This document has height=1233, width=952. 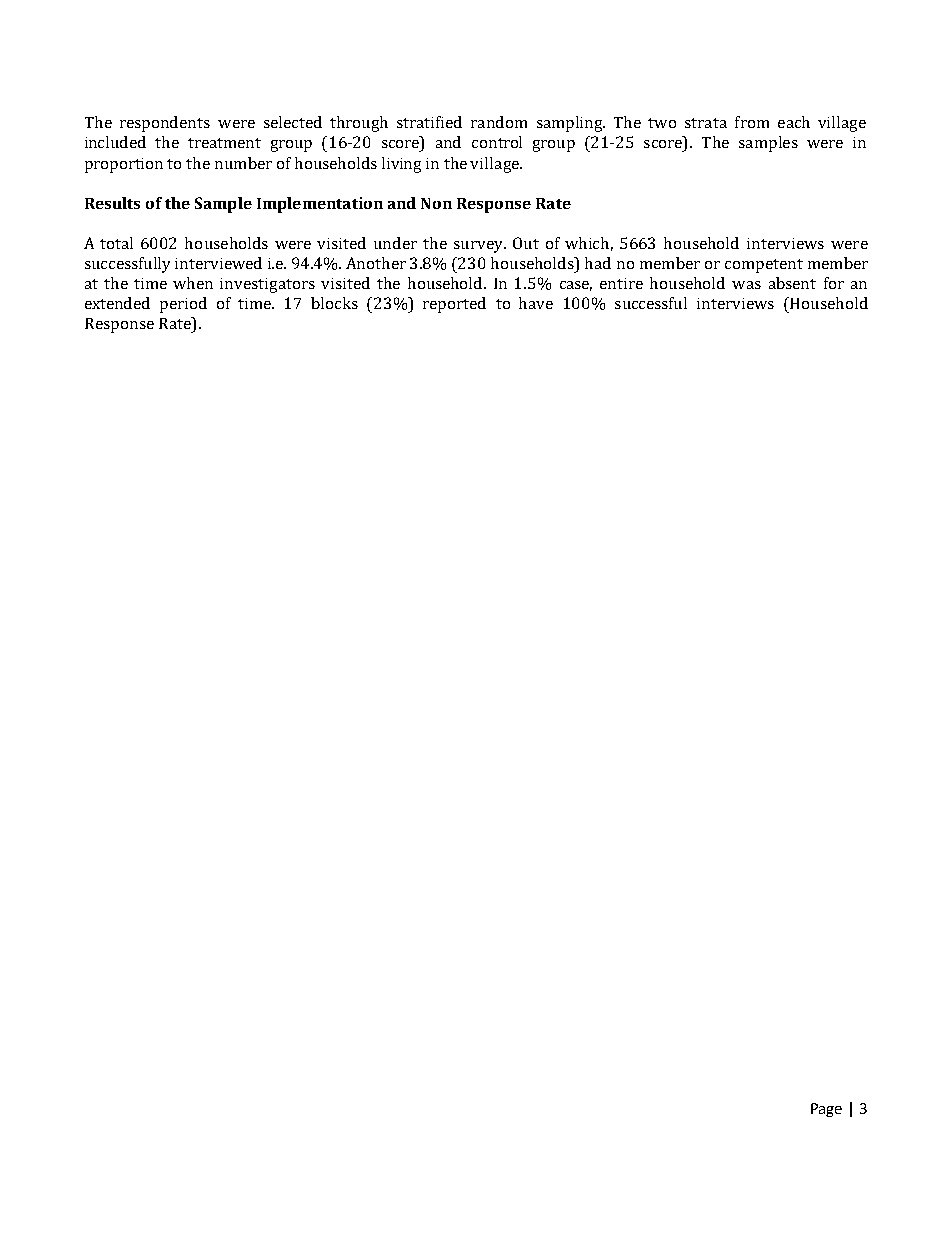 What do you see at coordinates (497, 142) in the document?
I see `control` at bounding box center [497, 142].
